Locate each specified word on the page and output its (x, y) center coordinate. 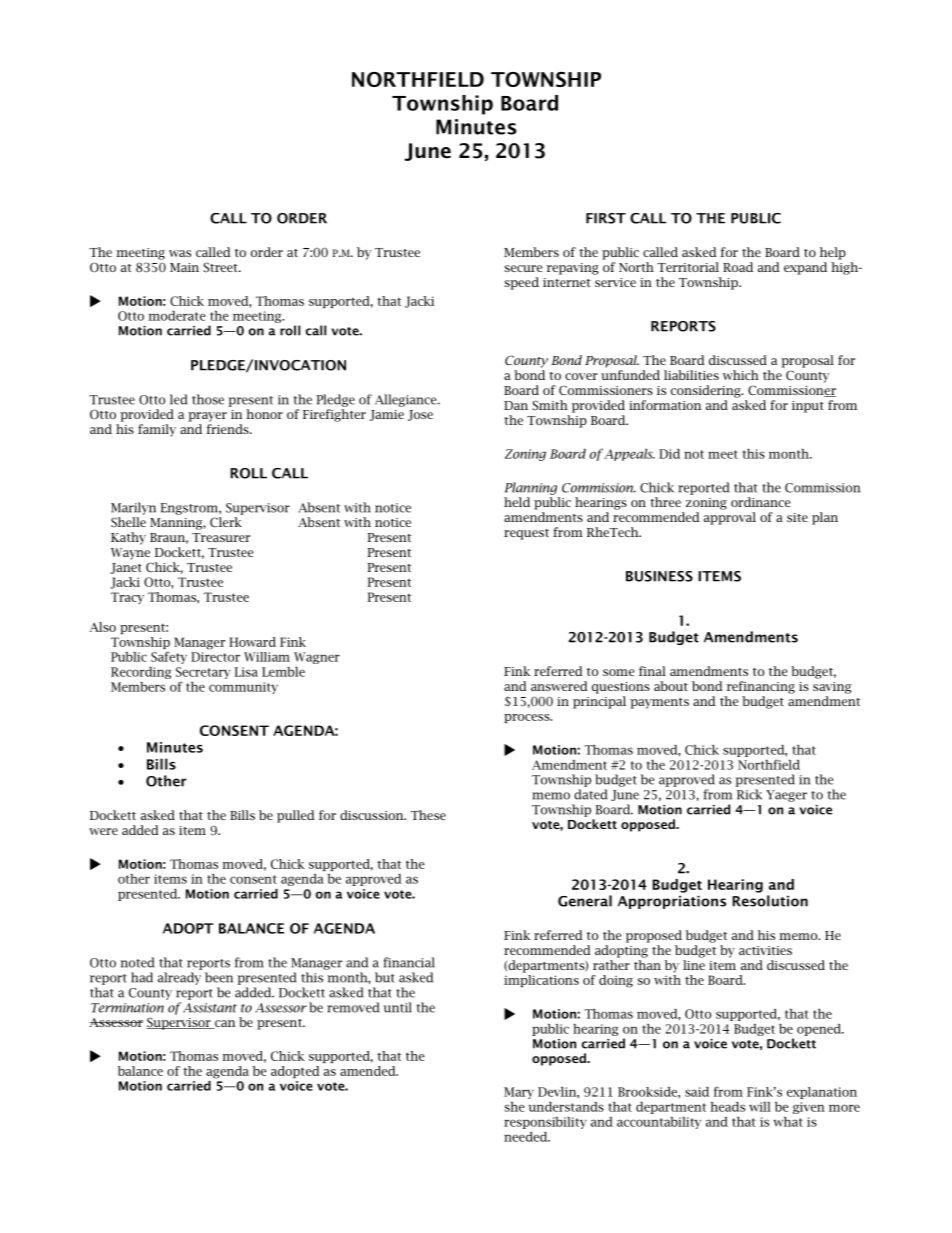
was (180, 253)
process (528, 718)
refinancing (761, 687)
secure (523, 268)
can (224, 1024)
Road (738, 267)
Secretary (203, 673)
